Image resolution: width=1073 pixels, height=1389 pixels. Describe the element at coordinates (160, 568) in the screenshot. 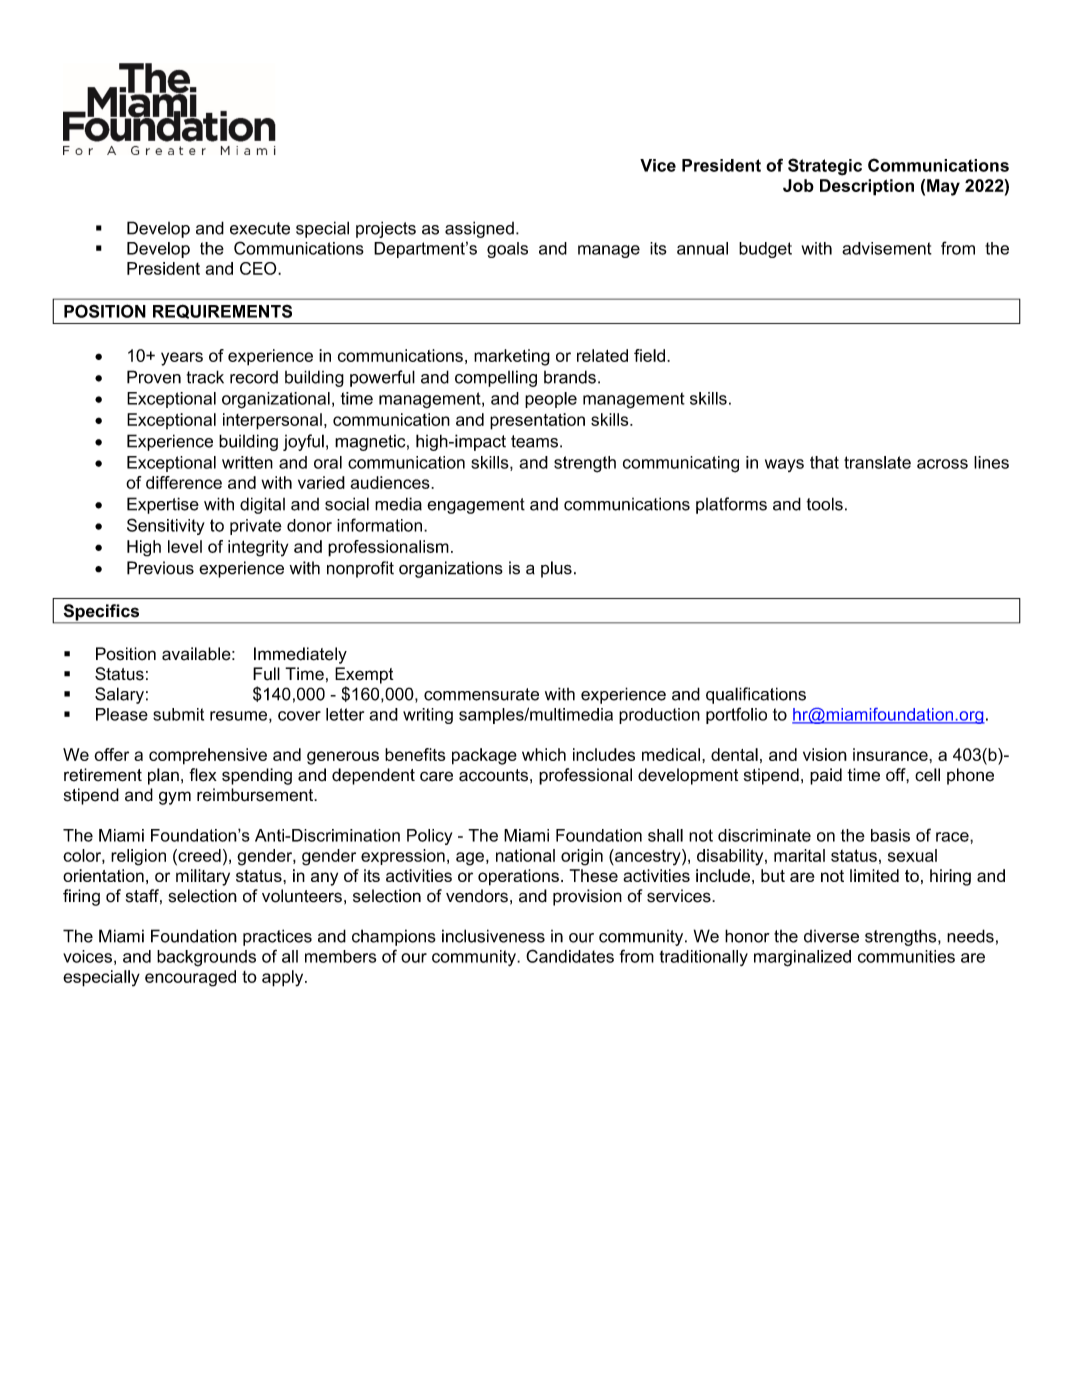

I see `Previous` at that location.
